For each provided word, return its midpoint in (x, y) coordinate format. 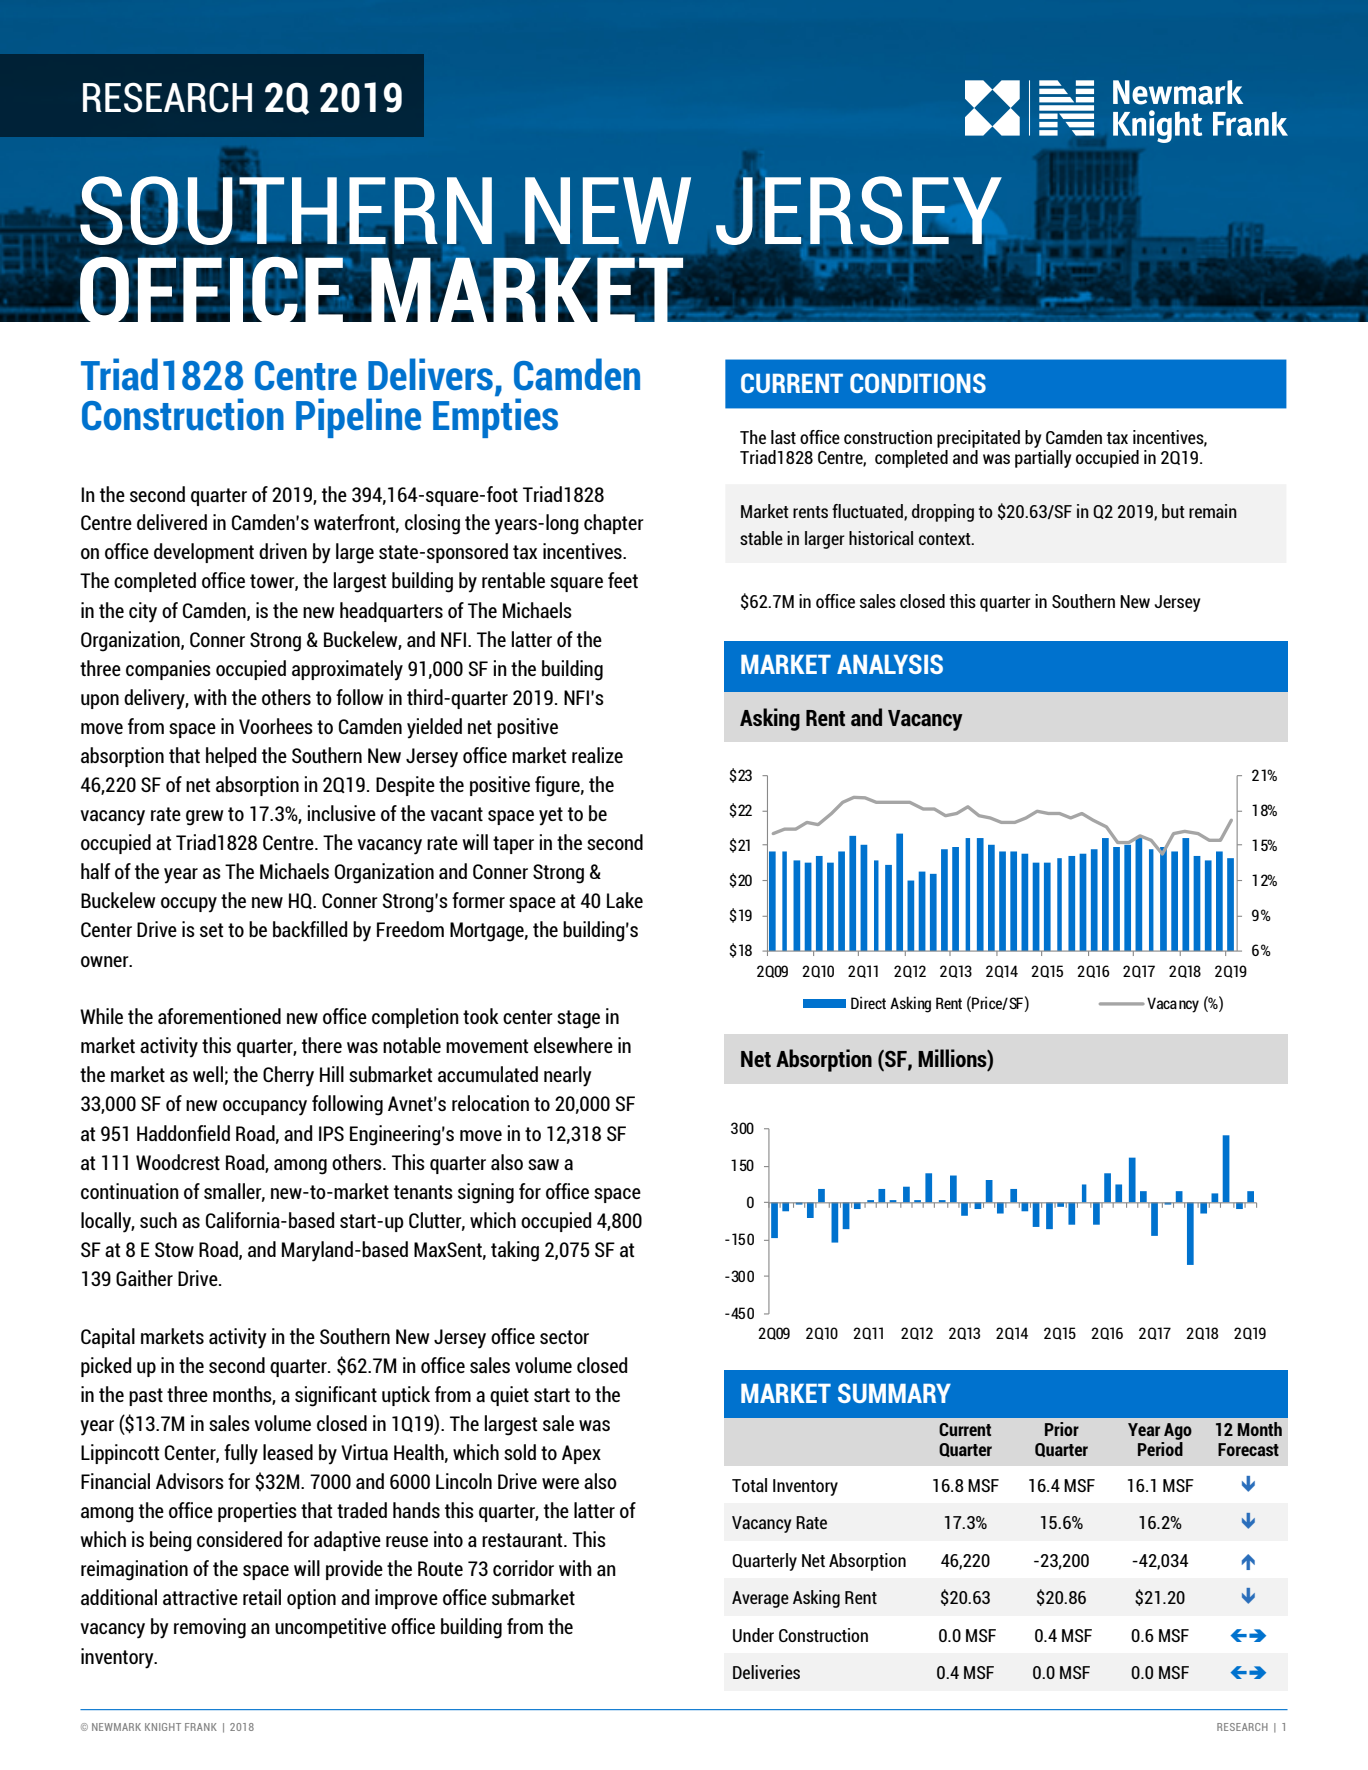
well (208, 1074)
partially (1043, 459)
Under (753, 1635)
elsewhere (573, 1045)
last (783, 437)
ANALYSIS (890, 664)
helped (231, 757)
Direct (868, 1002)
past (146, 1397)
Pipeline (358, 418)
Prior (1062, 1429)
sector (564, 1337)
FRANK (201, 1727)
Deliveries (766, 1672)
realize (597, 755)
